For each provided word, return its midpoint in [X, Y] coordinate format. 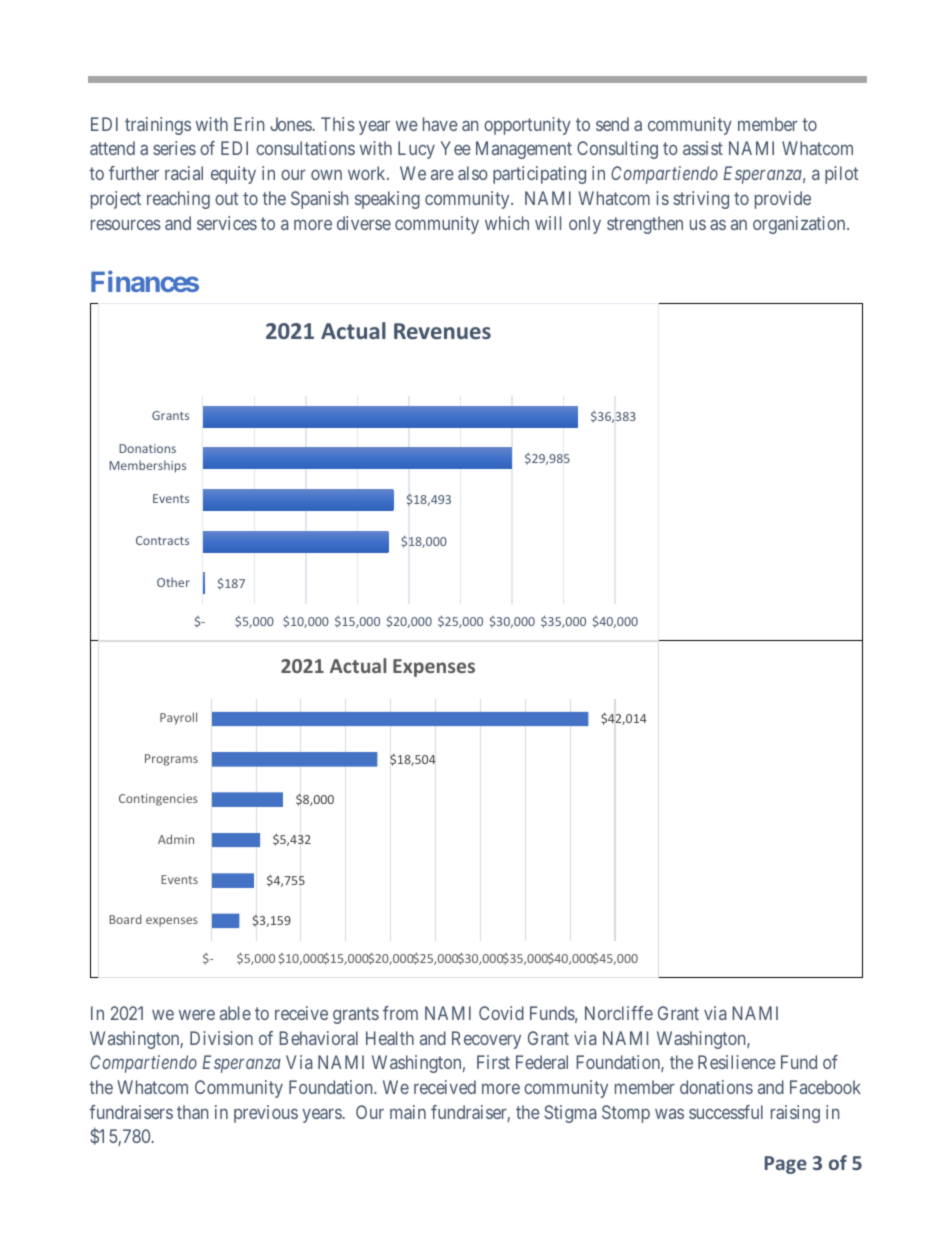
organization [800, 225]
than [192, 1112]
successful [726, 1112]
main [408, 1112]
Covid [501, 1013]
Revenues [442, 331]
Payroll [178, 718]
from [400, 1013]
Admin [176, 839]
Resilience [737, 1062]
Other [173, 582]
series [174, 148]
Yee [456, 148]
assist [703, 148]
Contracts [162, 540]
